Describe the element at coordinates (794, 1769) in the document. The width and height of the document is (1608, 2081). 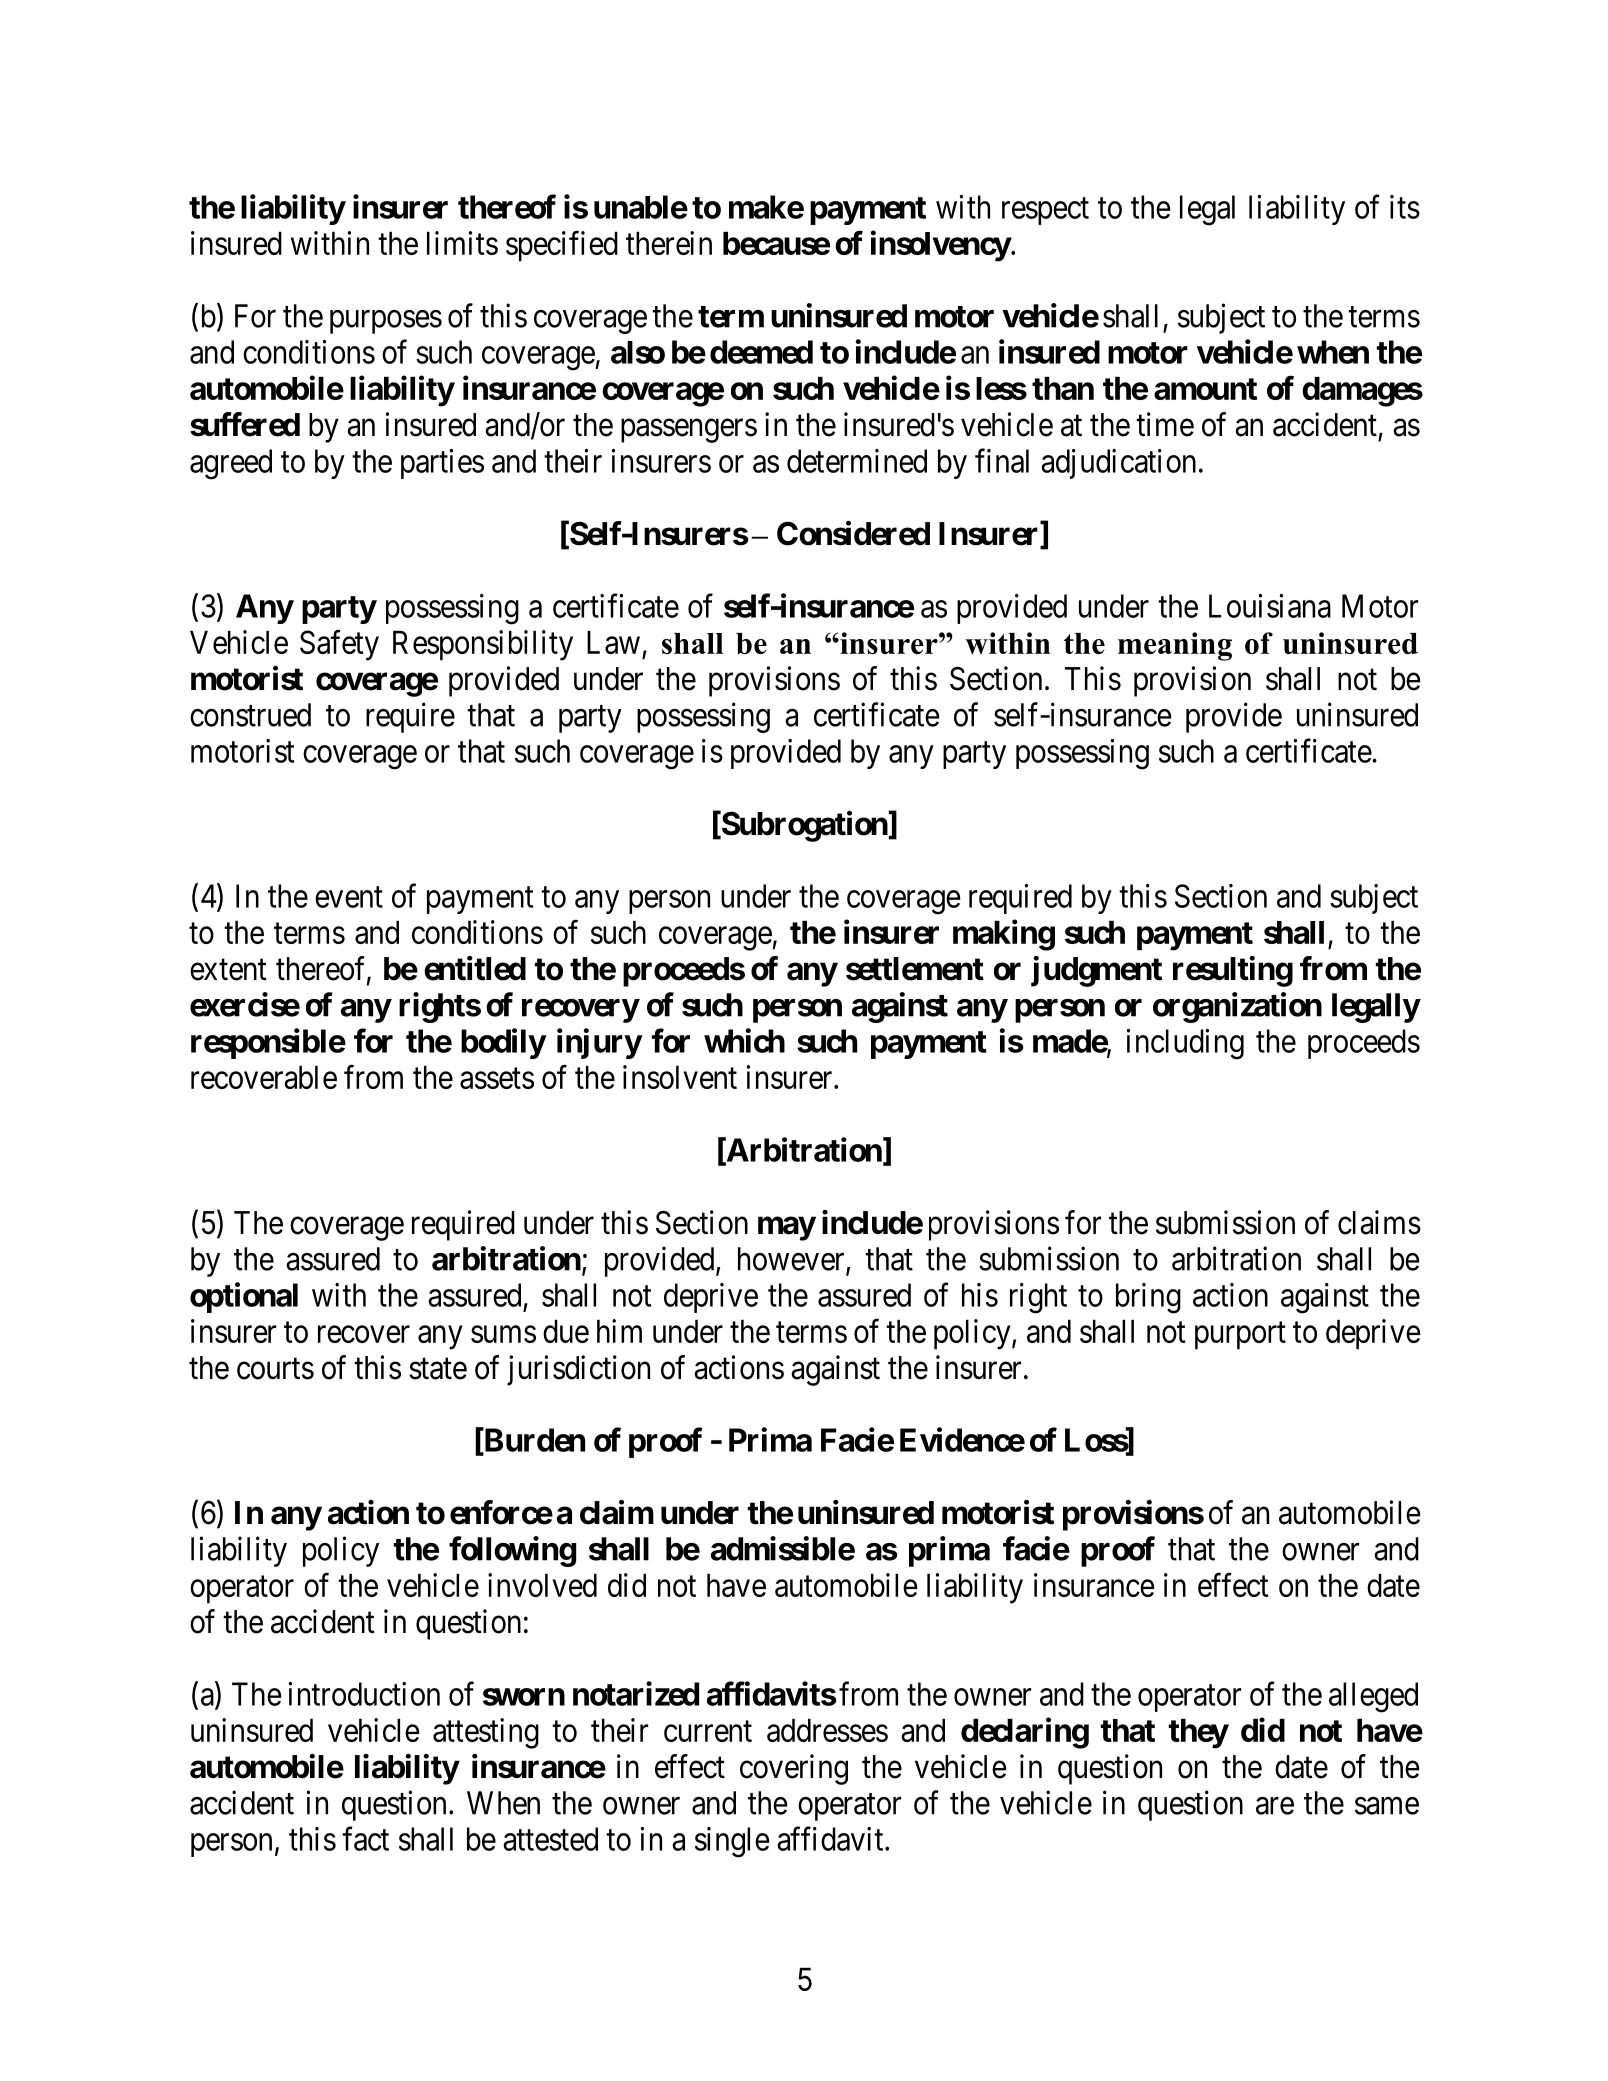
I see `covering` at that location.
